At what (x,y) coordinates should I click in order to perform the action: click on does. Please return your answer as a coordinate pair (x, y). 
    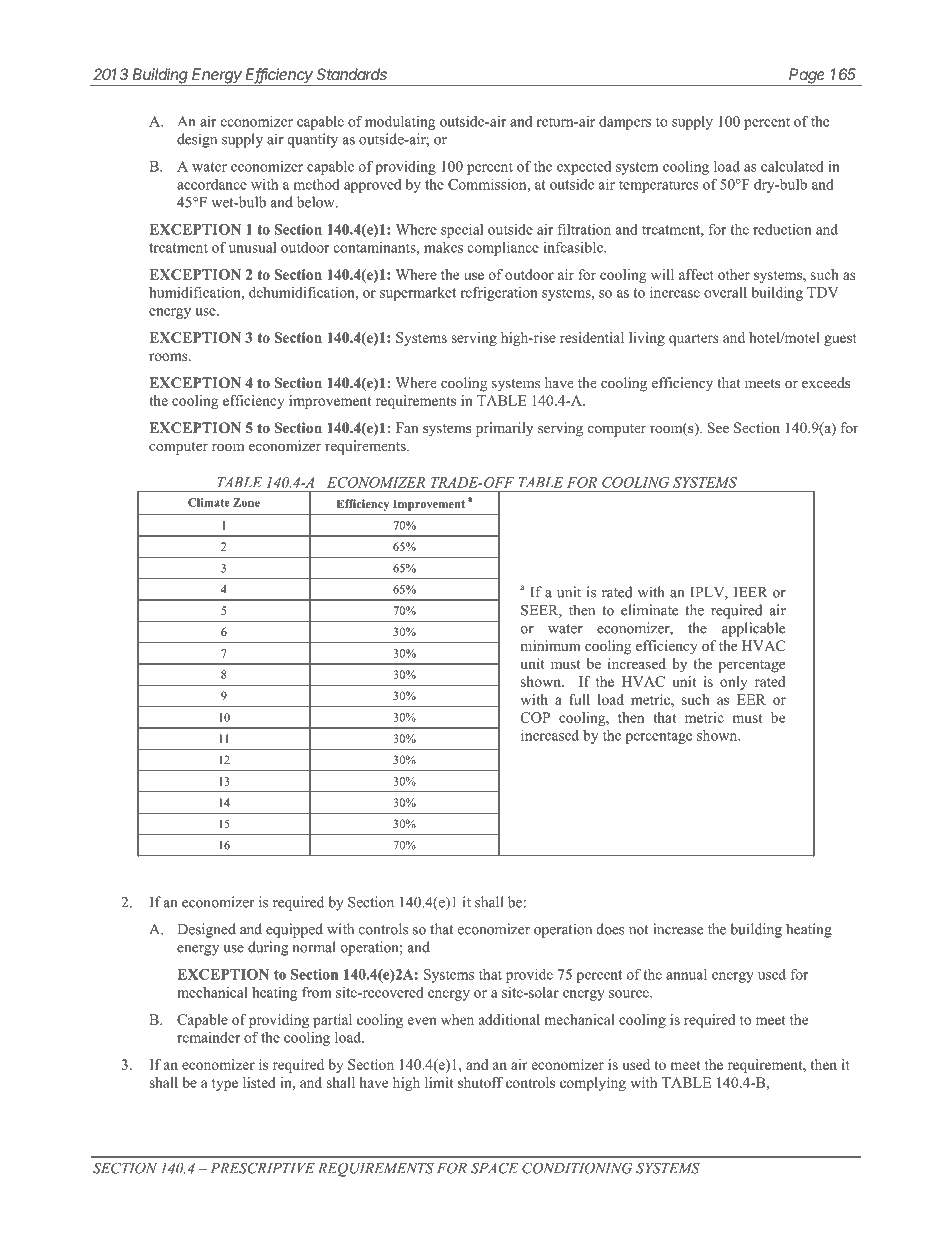
    Looking at the image, I should click on (611, 929).
